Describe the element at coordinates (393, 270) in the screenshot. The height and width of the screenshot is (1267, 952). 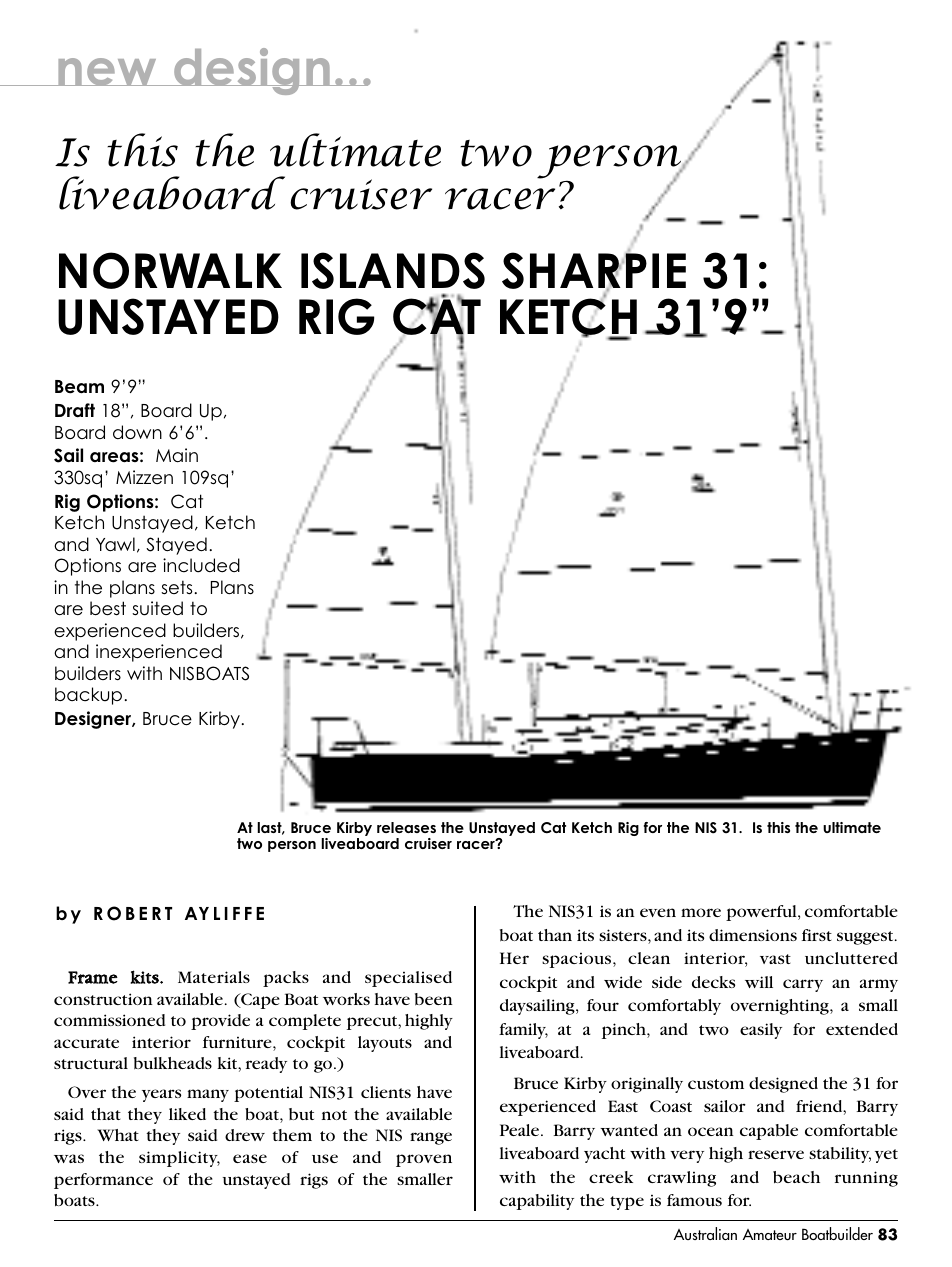
I see `ISLANDS` at that location.
